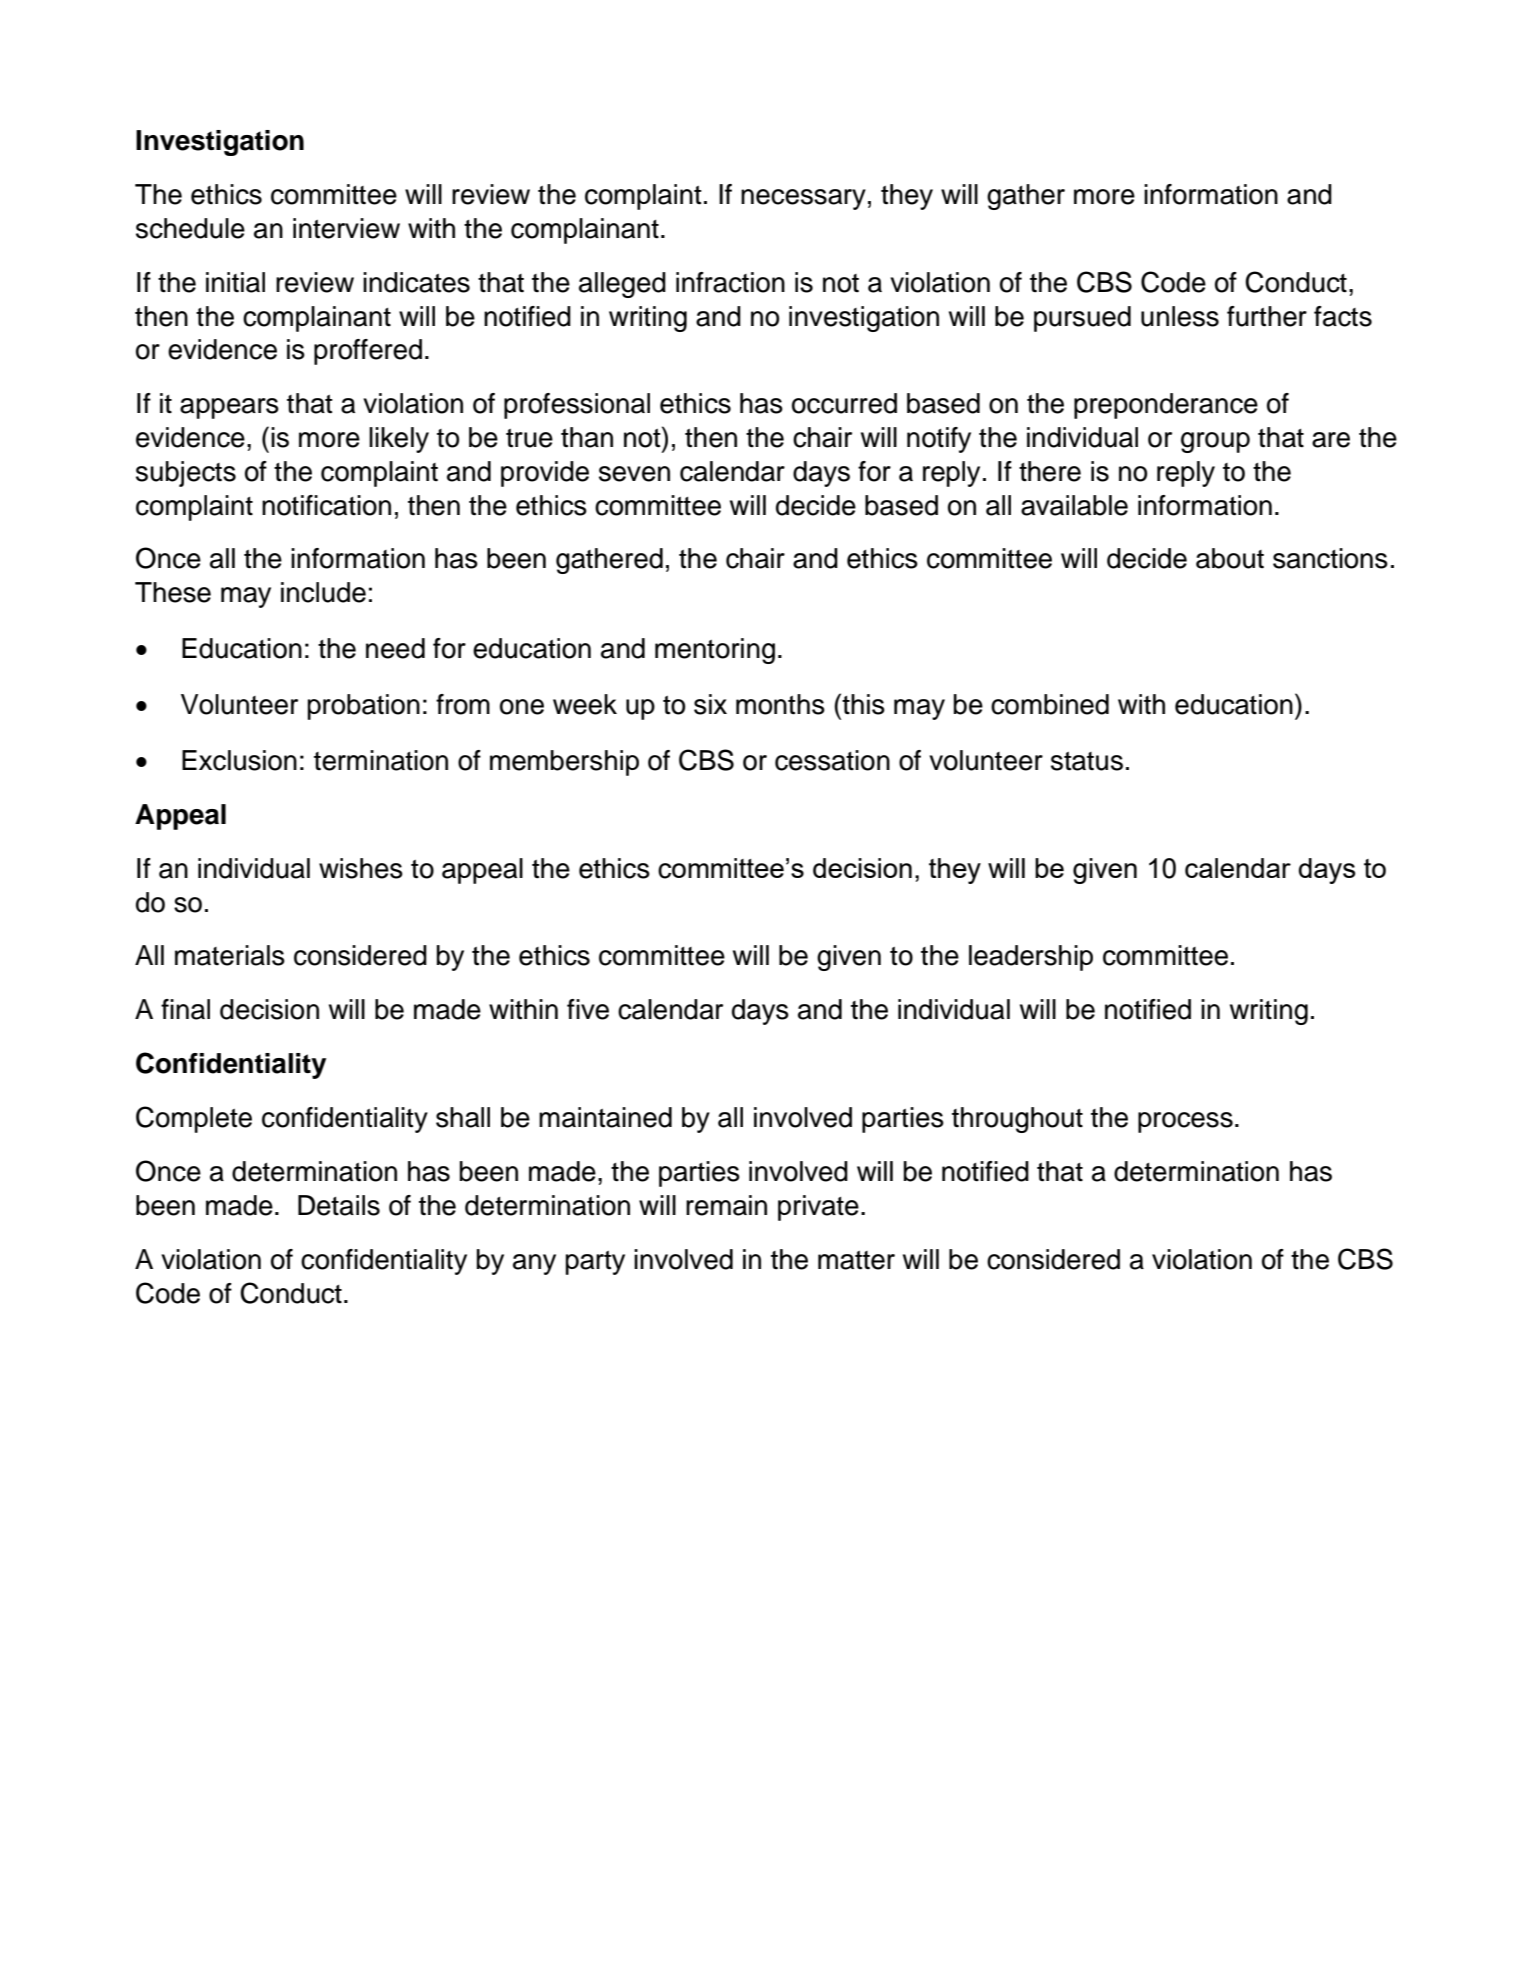 This page has width=1533, height=1984. What do you see at coordinates (364, 707) in the page?
I see `probation` at bounding box center [364, 707].
